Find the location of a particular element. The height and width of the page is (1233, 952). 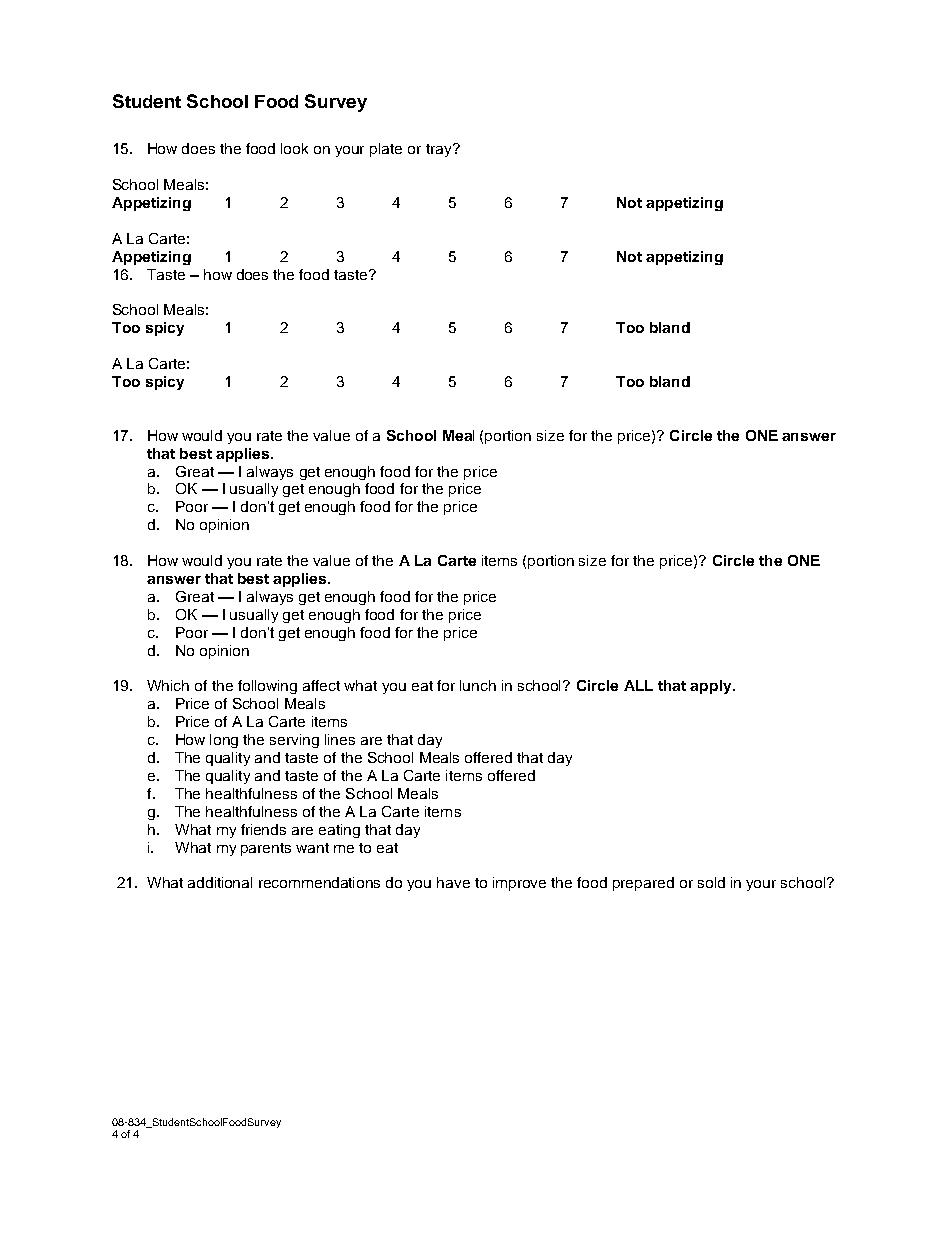

additional is located at coordinates (220, 882).
